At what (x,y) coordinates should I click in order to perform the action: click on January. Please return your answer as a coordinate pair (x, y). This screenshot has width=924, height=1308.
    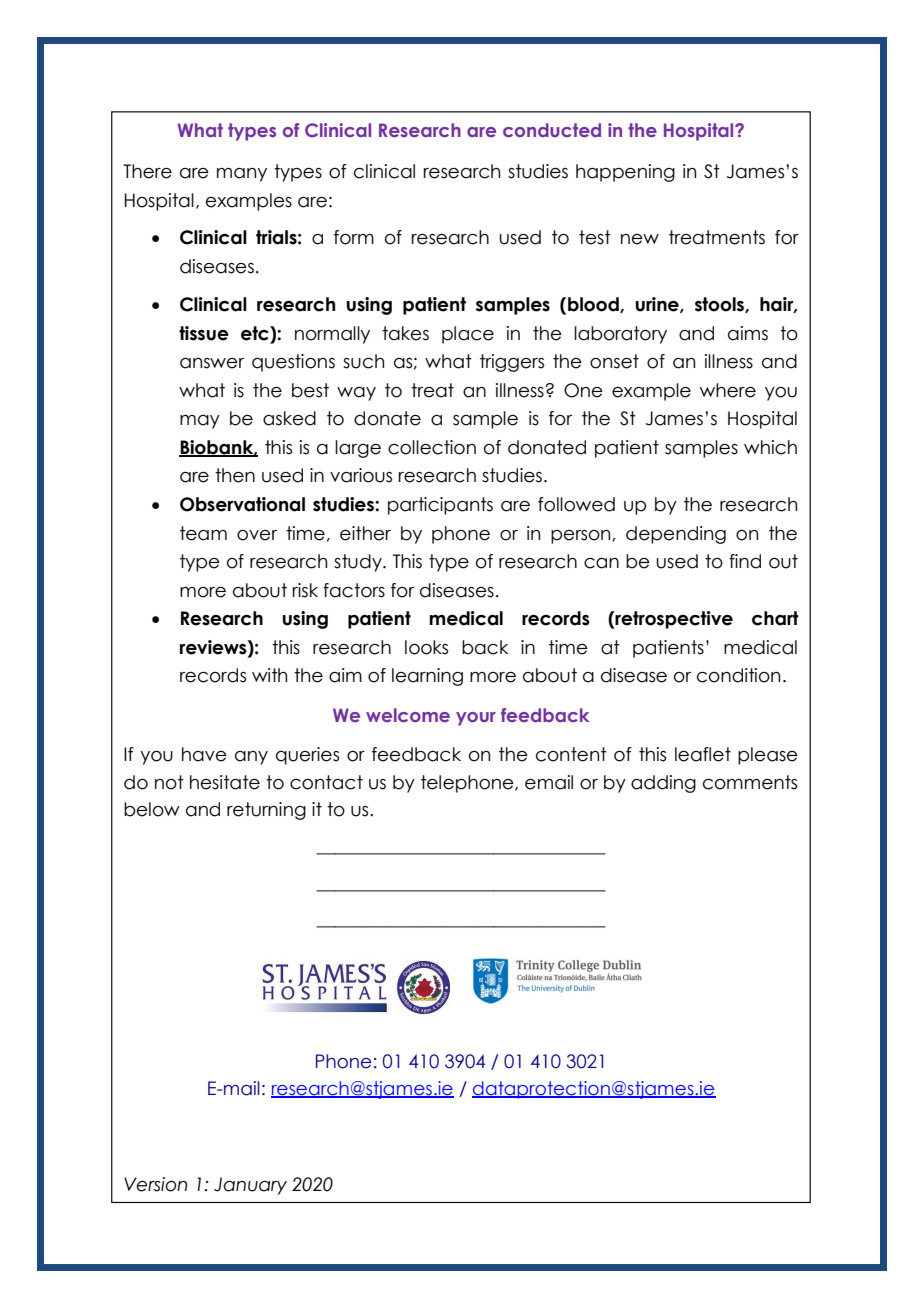
    Looking at the image, I should click on (250, 1186).
